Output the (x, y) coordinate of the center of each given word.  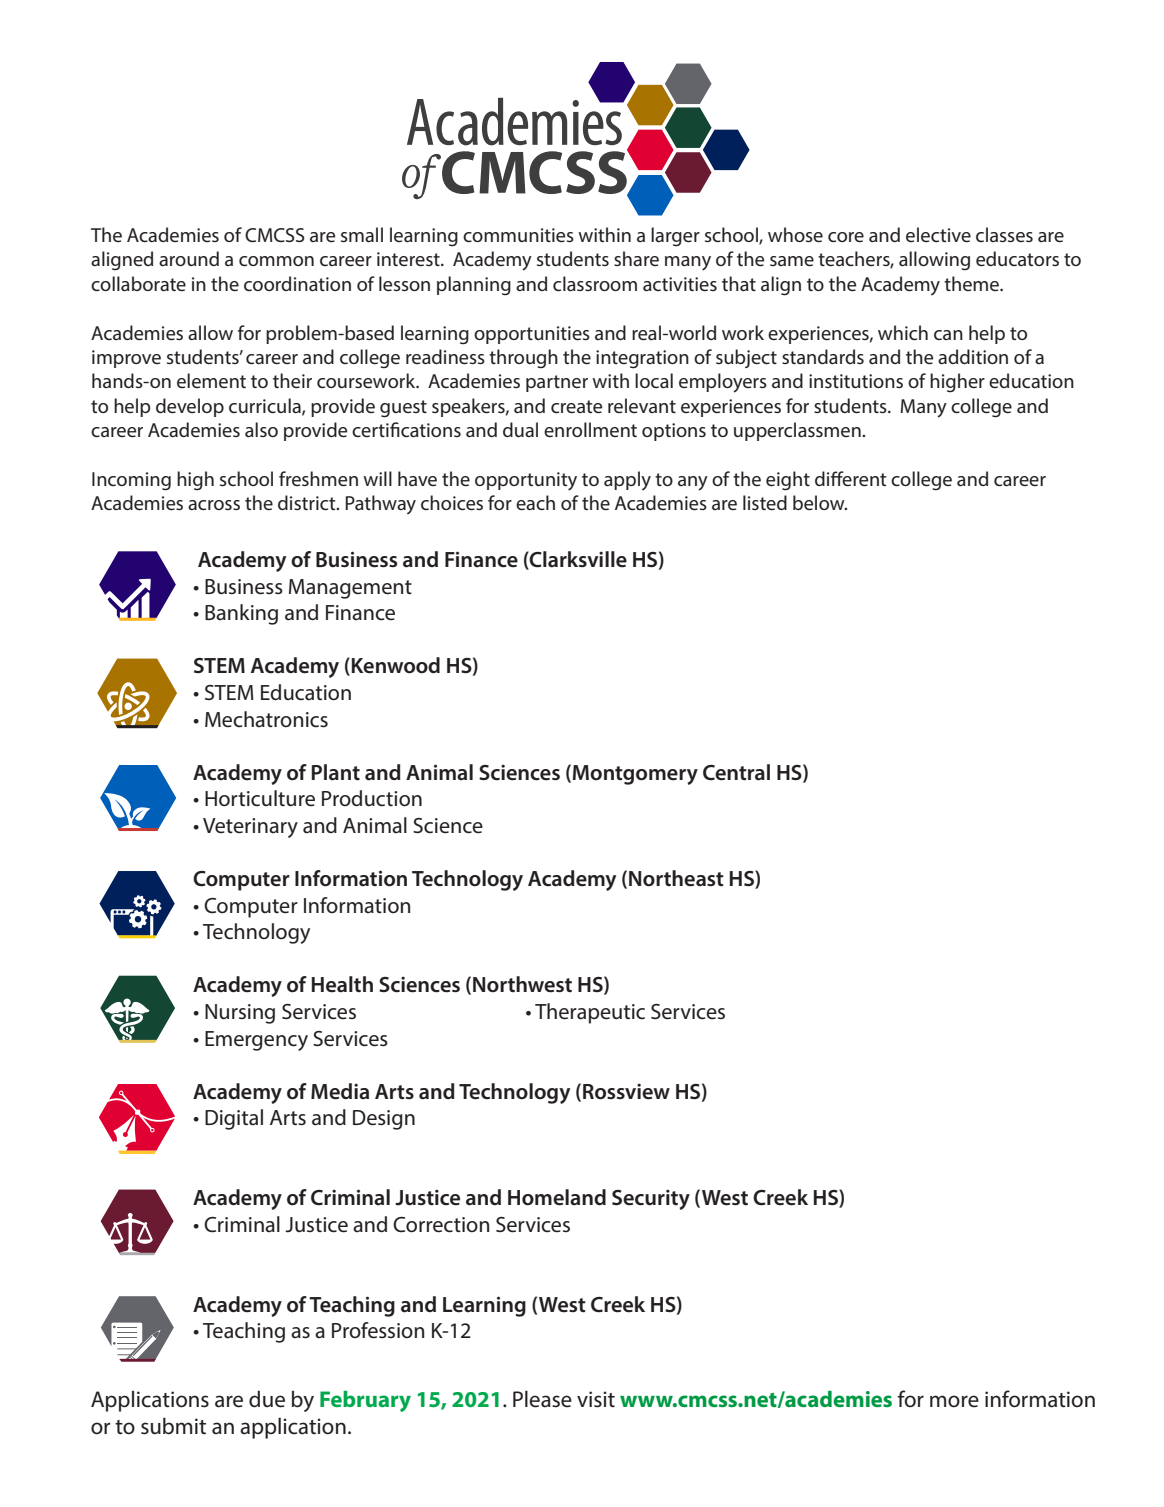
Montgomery (635, 775)
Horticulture (260, 798)
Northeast (676, 878)
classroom (595, 283)
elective (938, 234)
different (851, 478)
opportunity (526, 481)
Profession (378, 1330)
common (276, 261)
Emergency (256, 1041)
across (214, 505)
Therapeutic (590, 1013)
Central (736, 772)
